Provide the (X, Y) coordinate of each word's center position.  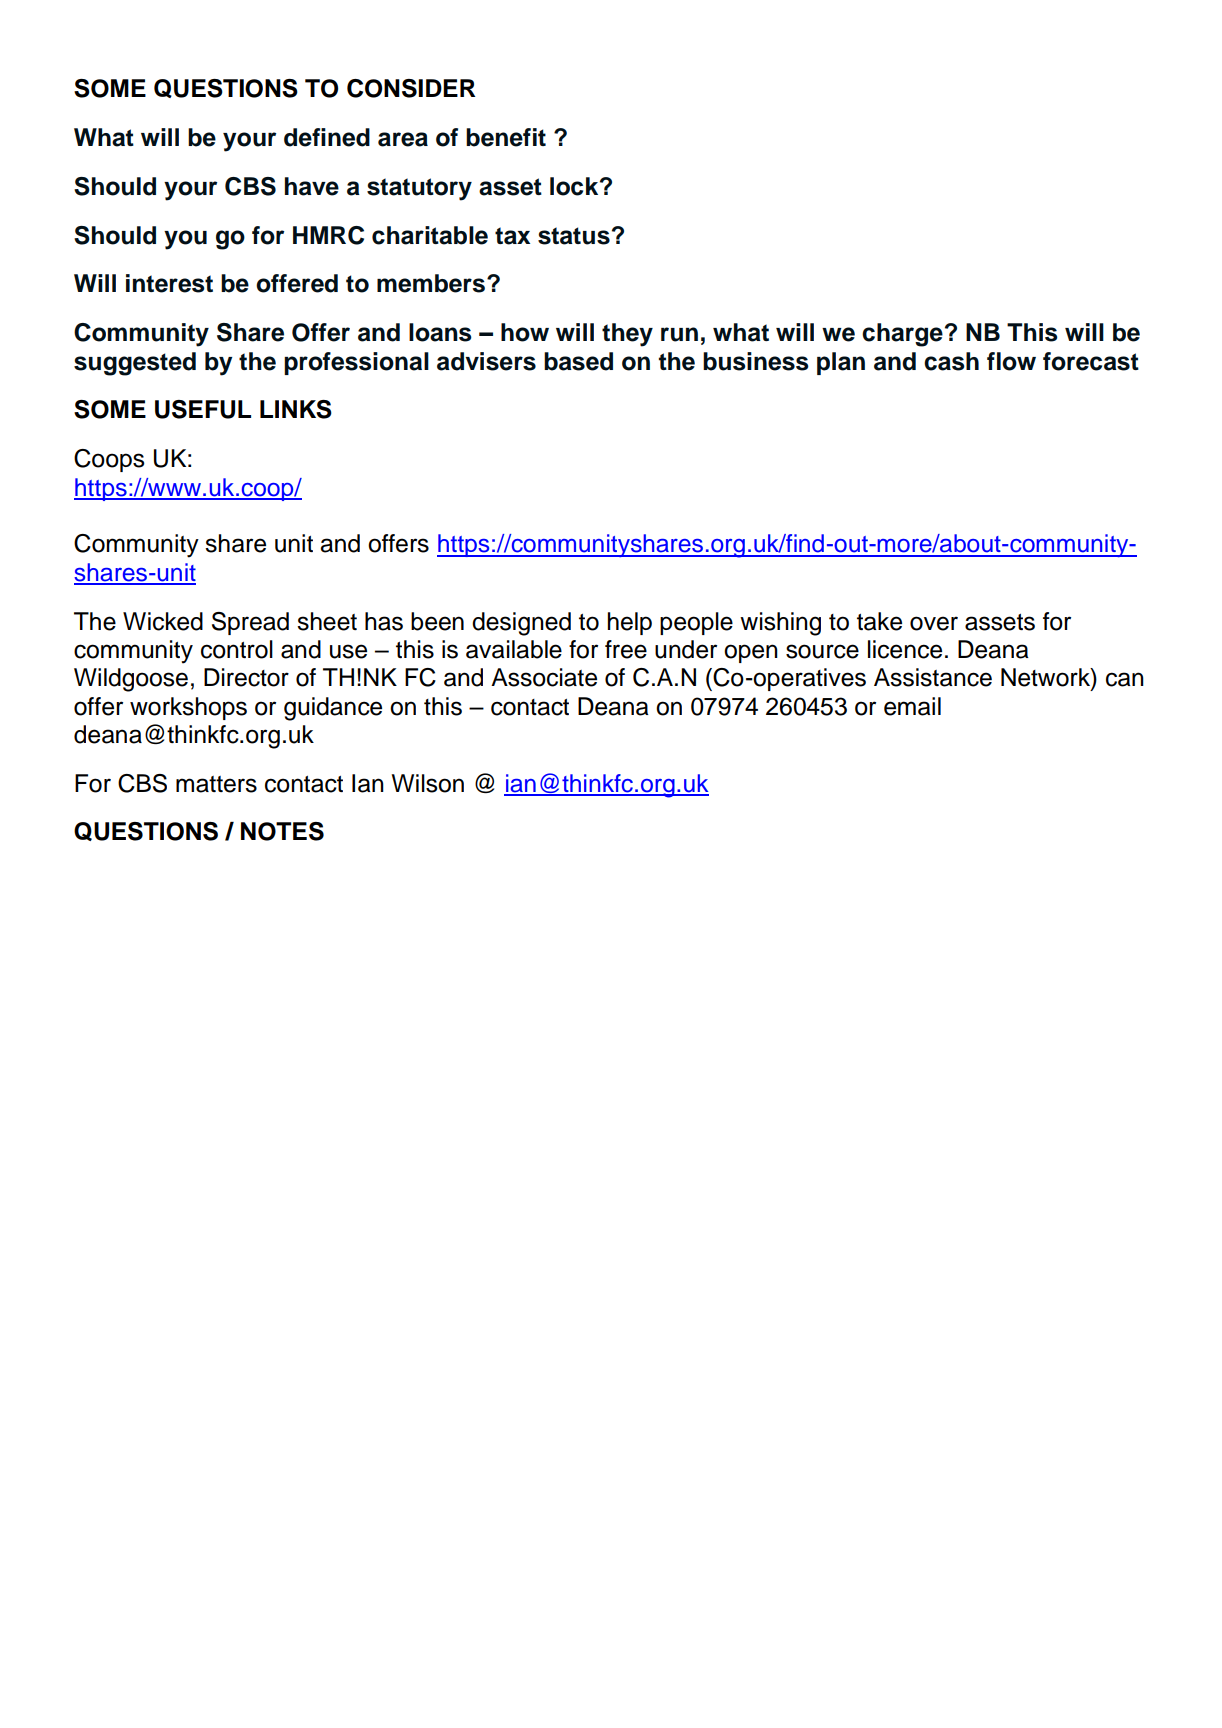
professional (356, 363)
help (630, 623)
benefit (506, 137)
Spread (250, 623)
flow (1011, 361)
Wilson (428, 783)
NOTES (282, 831)
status (574, 236)
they (627, 335)
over (934, 623)
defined (327, 137)
